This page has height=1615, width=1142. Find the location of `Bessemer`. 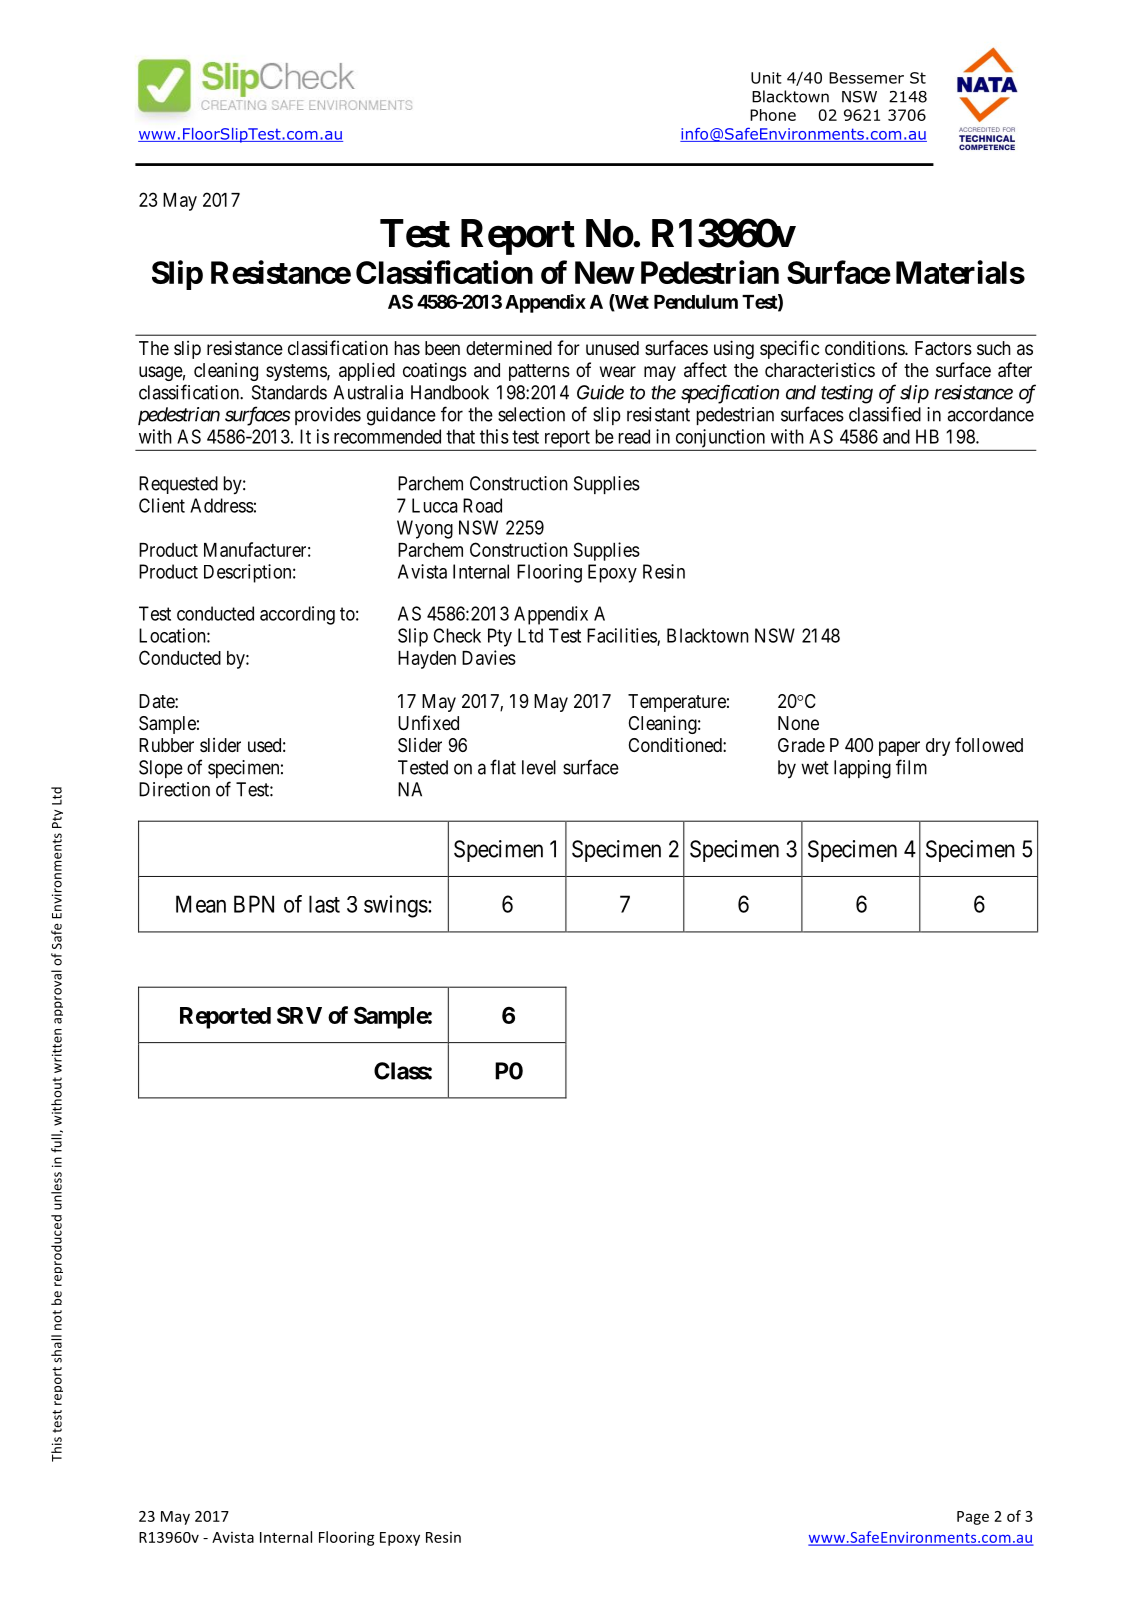

Bessemer is located at coordinates (866, 78).
